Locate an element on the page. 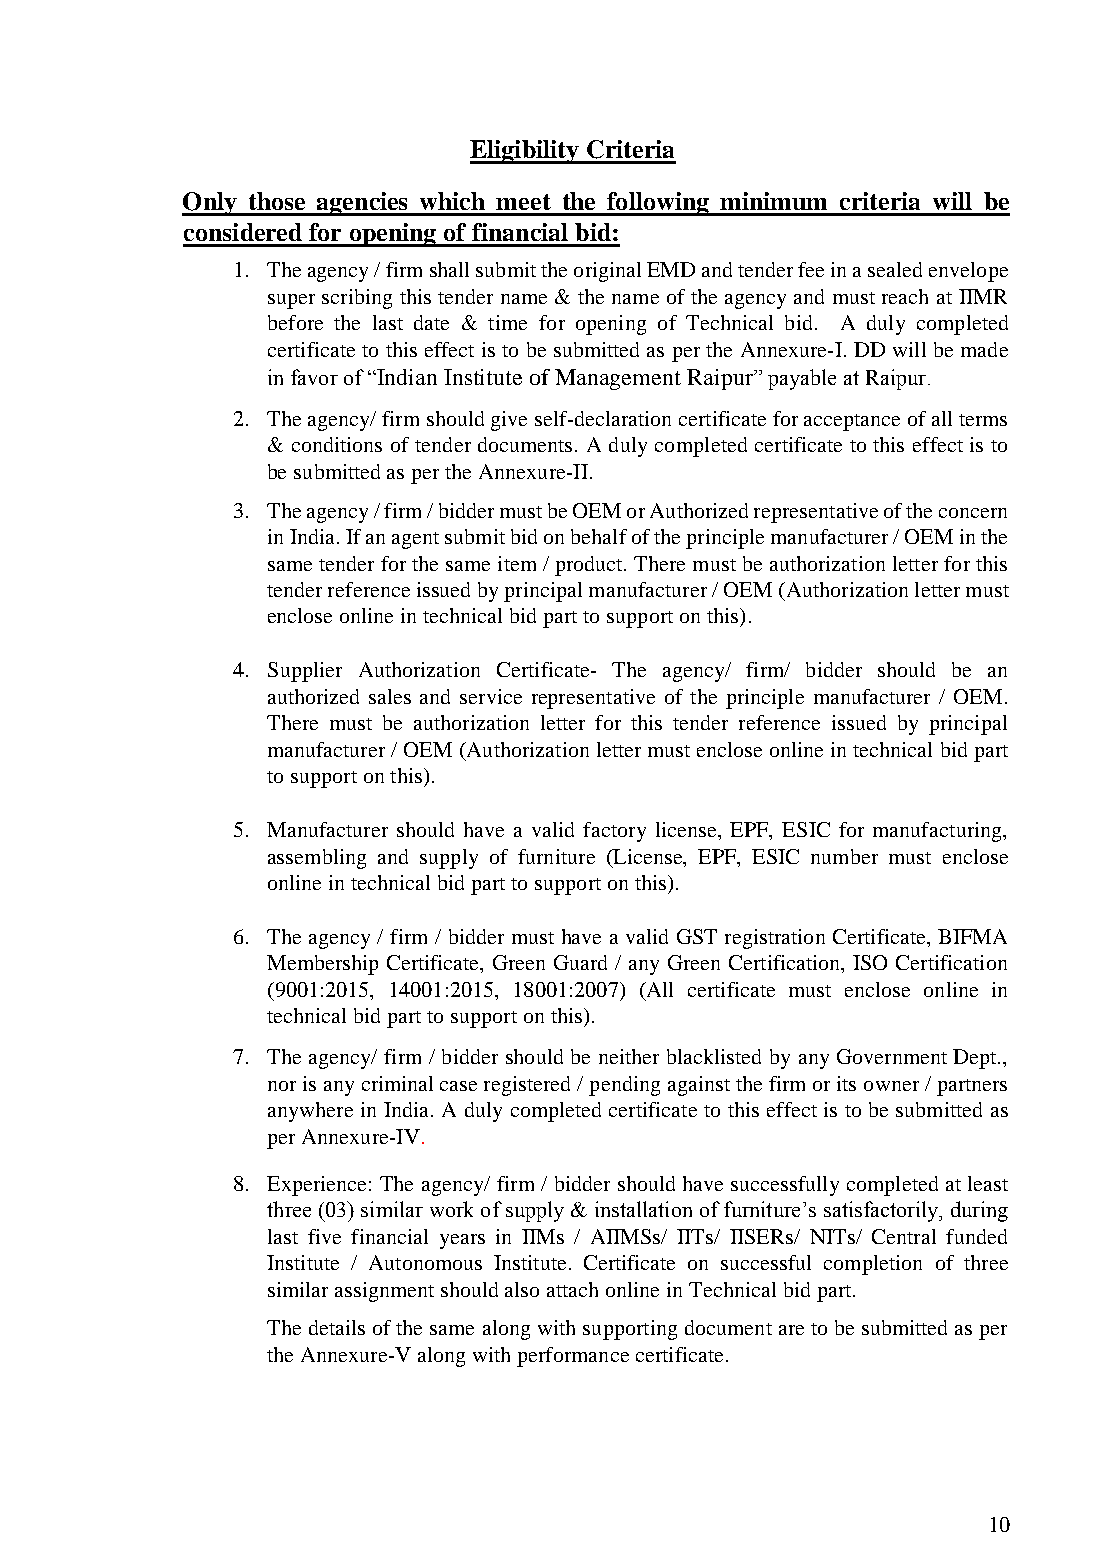  following is located at coordinates (658, 204).
